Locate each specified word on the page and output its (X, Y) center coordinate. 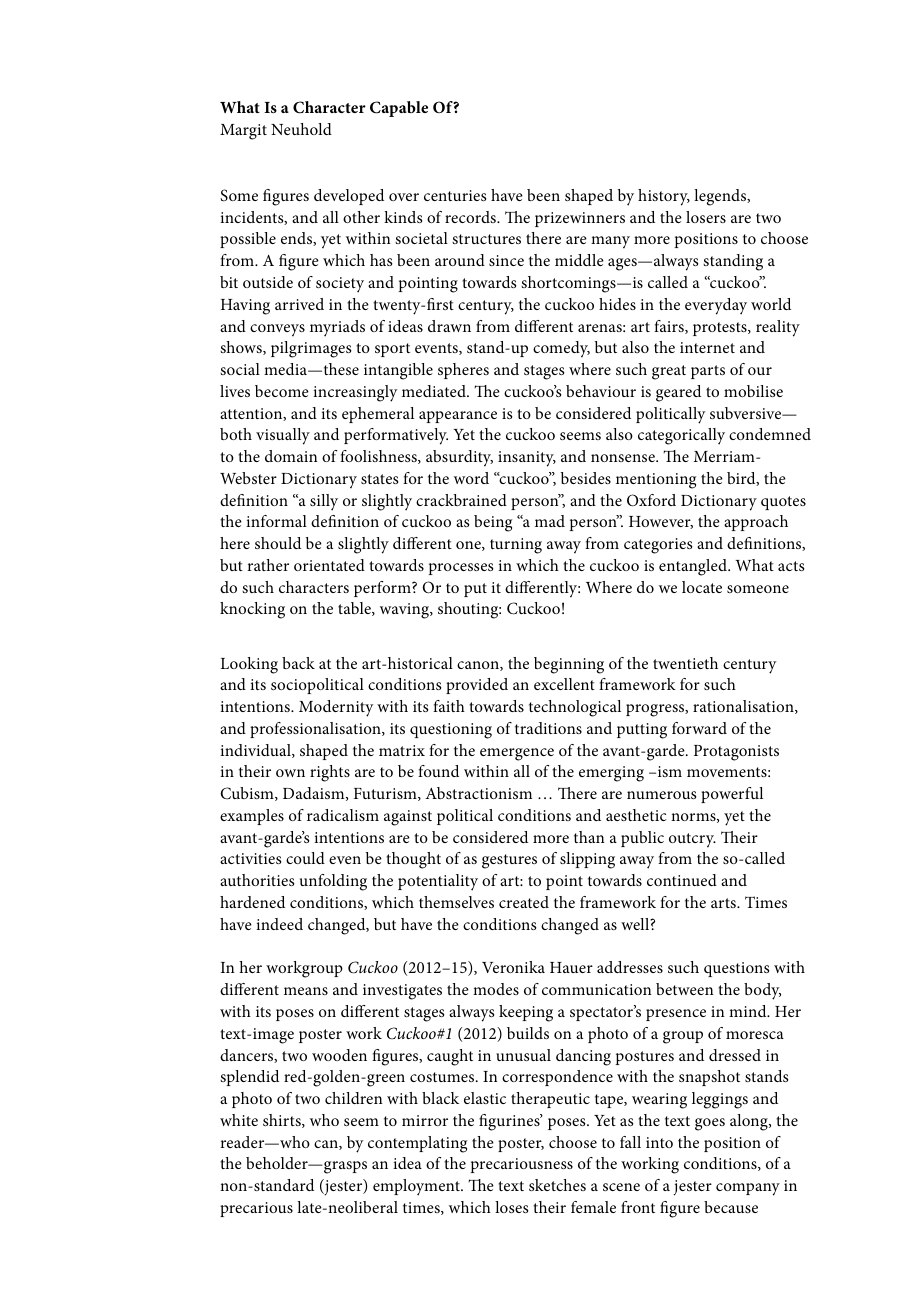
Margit (243, 132)
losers (706, 217)
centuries (455, 195)
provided (477, 686)
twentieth (685, 663)
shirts (283, 1121)
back (298, 663)
